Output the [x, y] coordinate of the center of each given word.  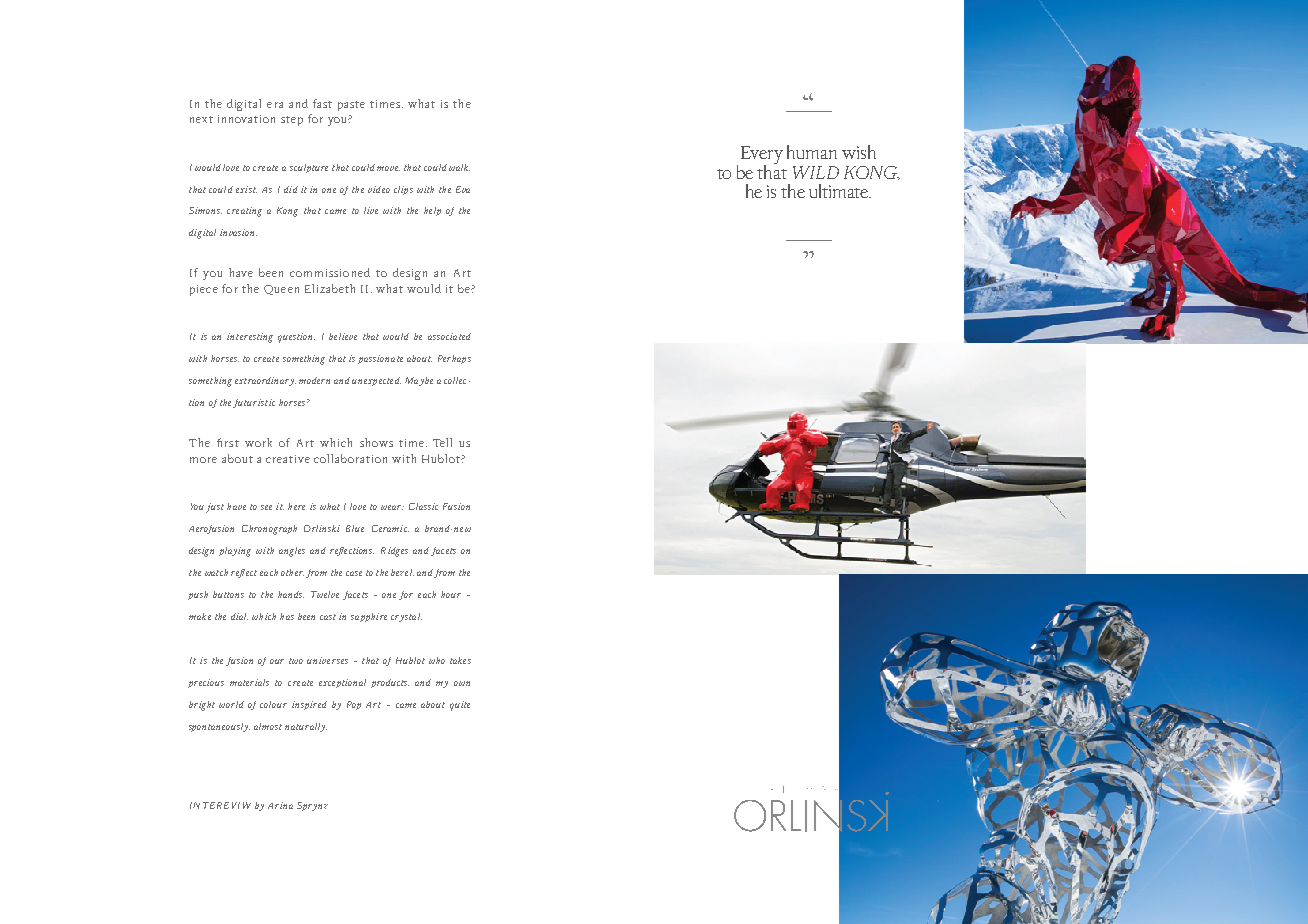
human [812, 152]
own [462, 683]
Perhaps [454, 359]
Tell [442, 442]
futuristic [254, 403]
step [292, 121]
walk [459, 167]
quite [460, 706]
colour [273, 704]
